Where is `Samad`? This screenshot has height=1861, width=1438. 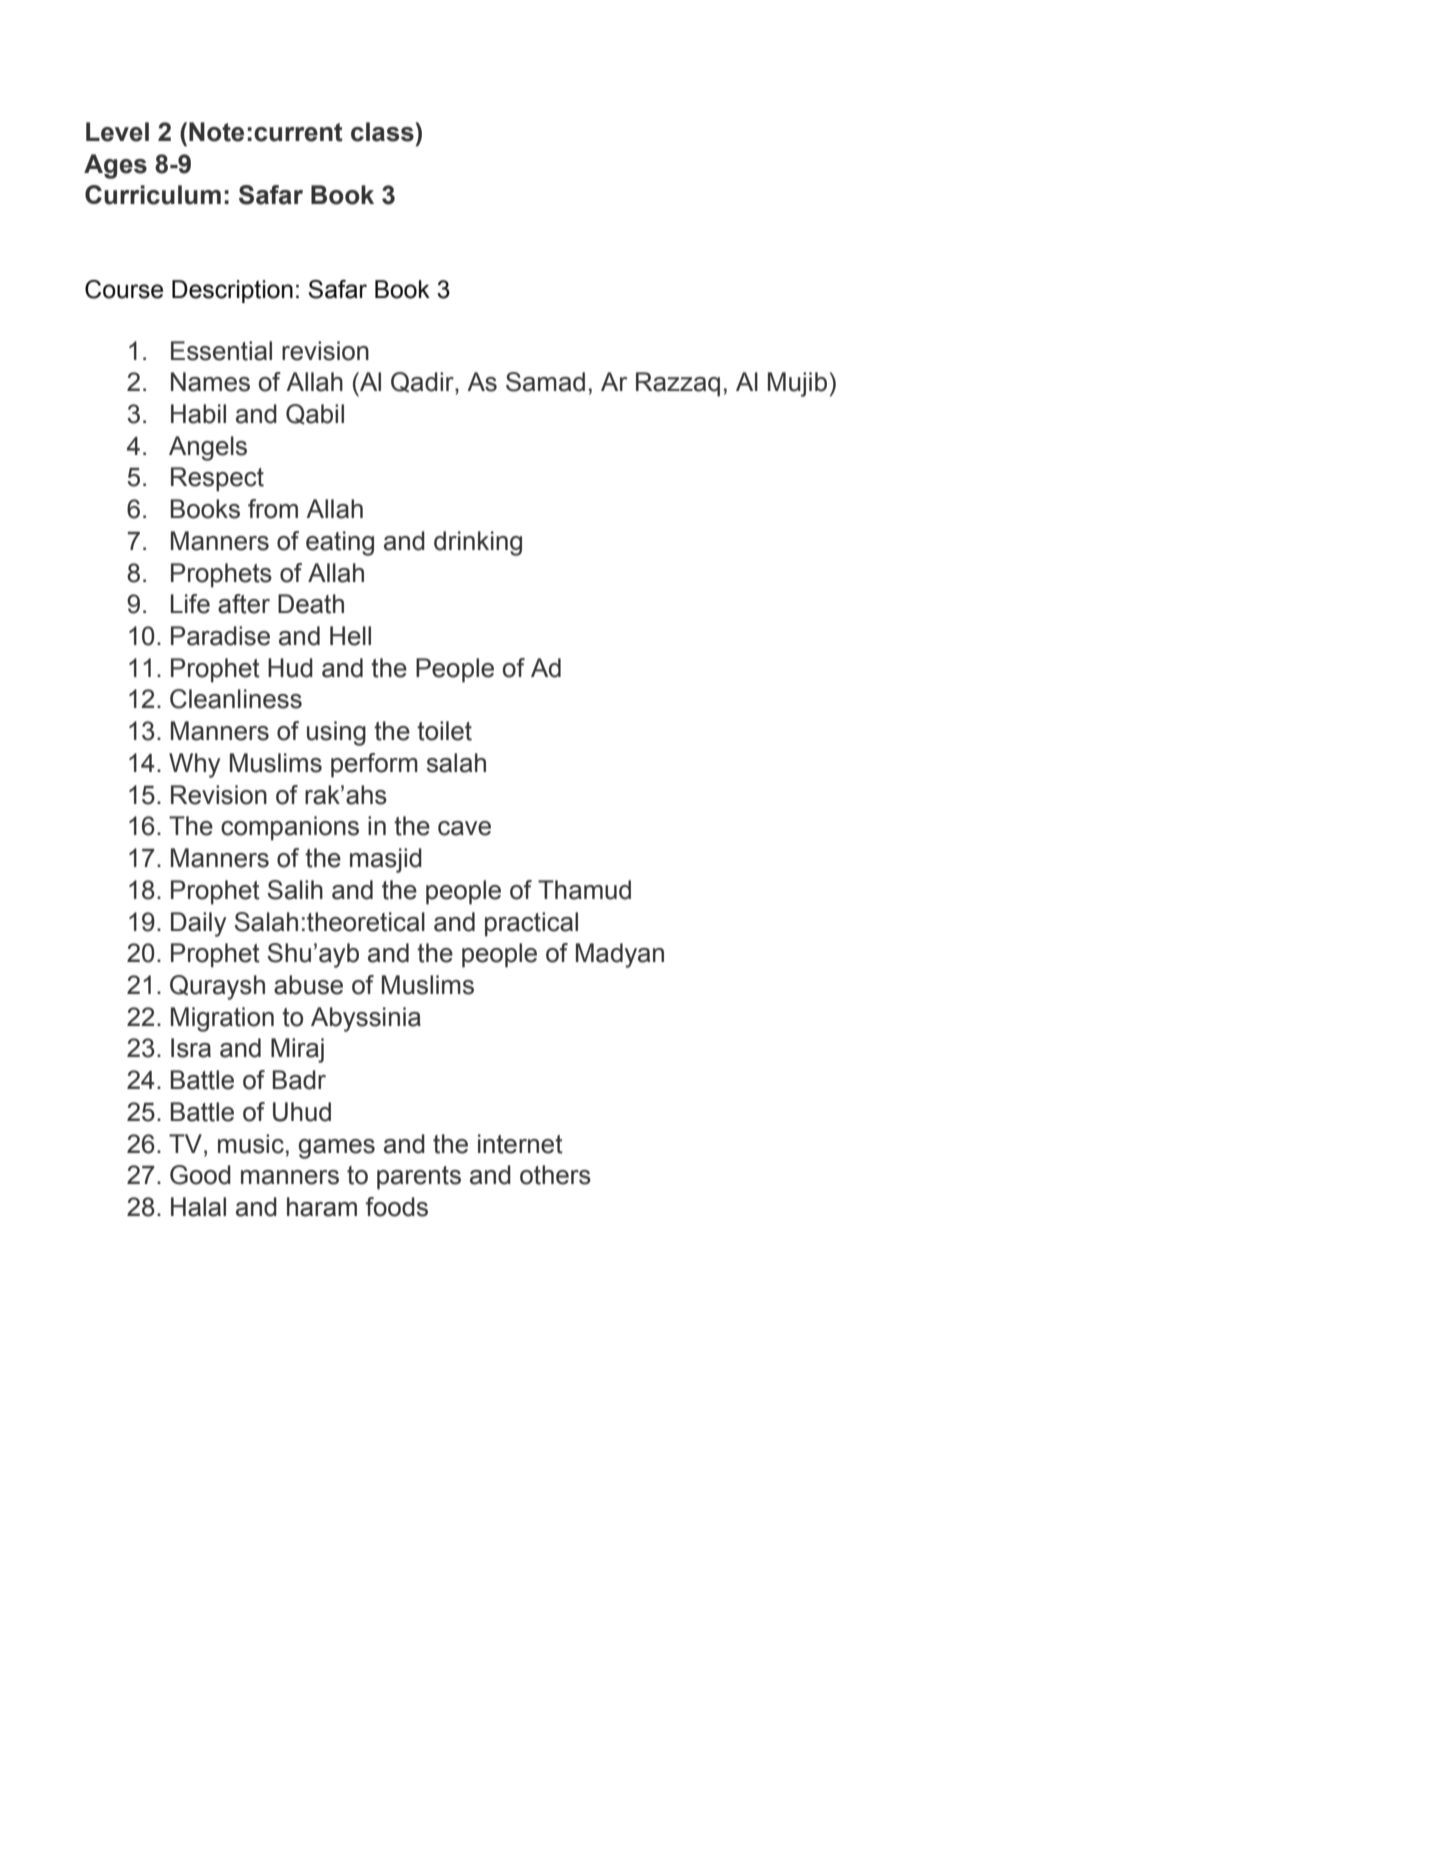
Samad is located at coordinates (545, 382).
